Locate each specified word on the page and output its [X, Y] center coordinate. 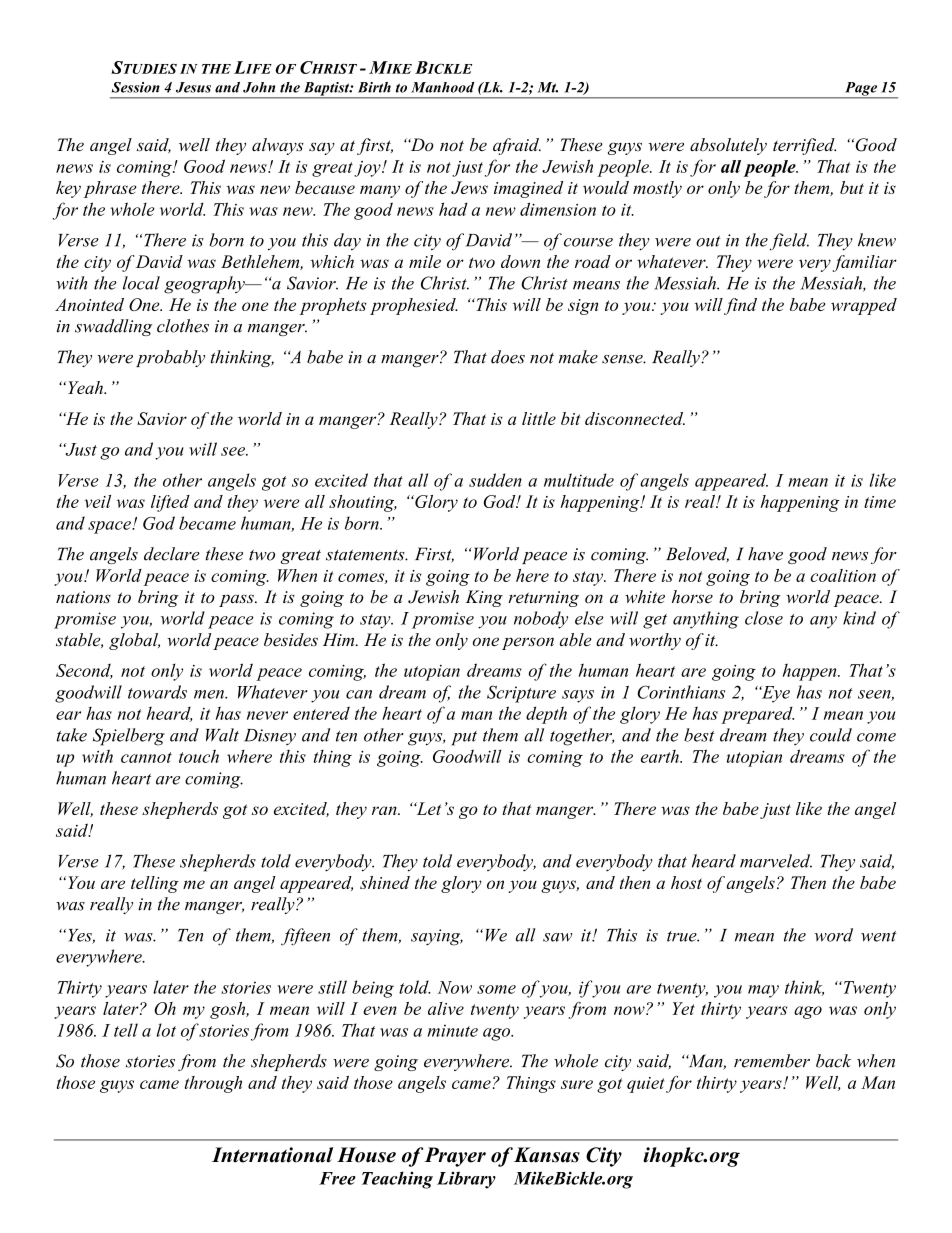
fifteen [305, 937]
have [765, 554]
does [508, 357]
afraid [517, 146]
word [833, 935]
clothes [183, 326]
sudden [495, 480]
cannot [146, 757]
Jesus [193, 87]
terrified [804, 146]
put [464, 738]
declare [172, 554]
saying [437, 937]
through [213, 1084]
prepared [757, 715]
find [740, 306]
